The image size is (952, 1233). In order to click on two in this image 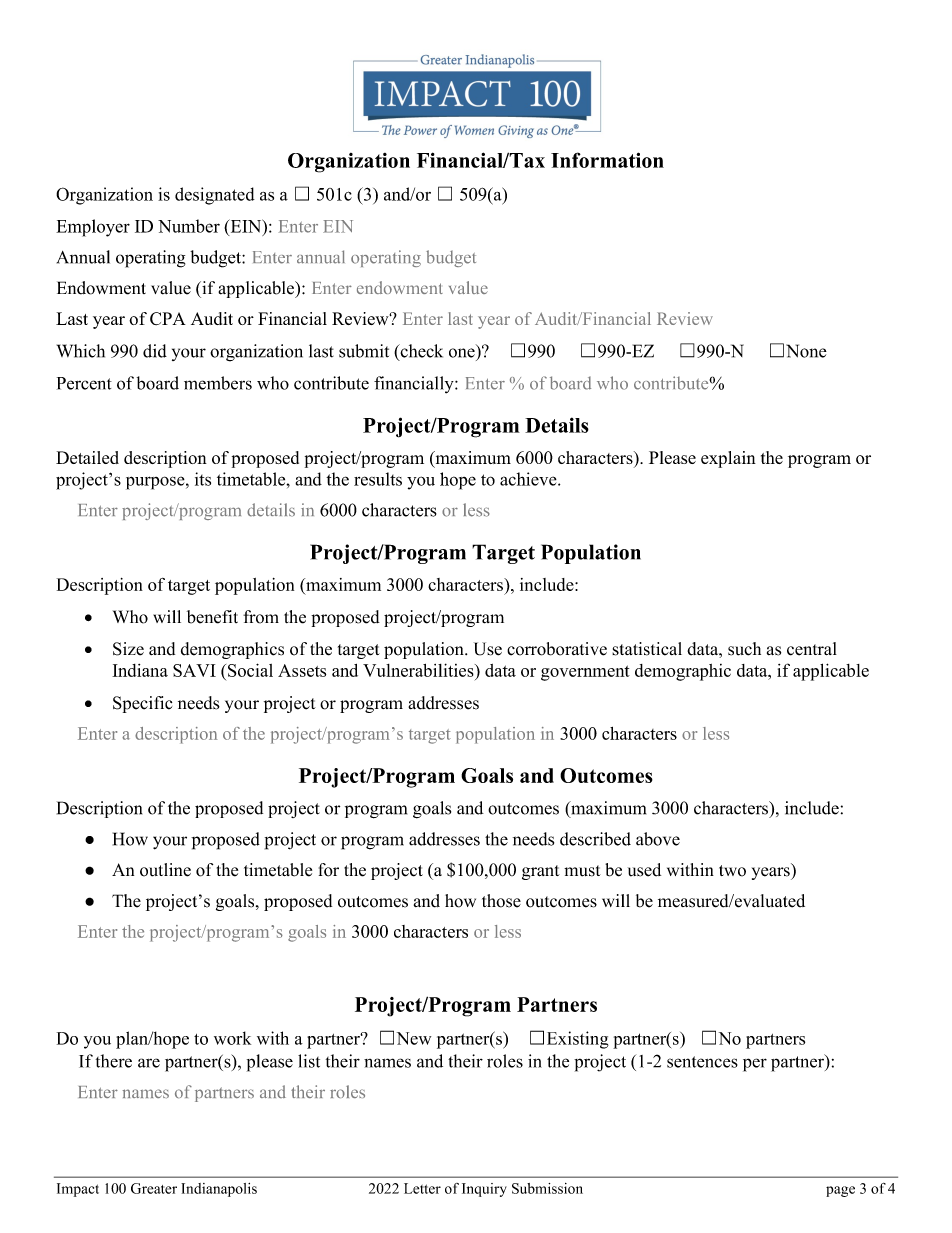, I will do `click(732, 871)`.
